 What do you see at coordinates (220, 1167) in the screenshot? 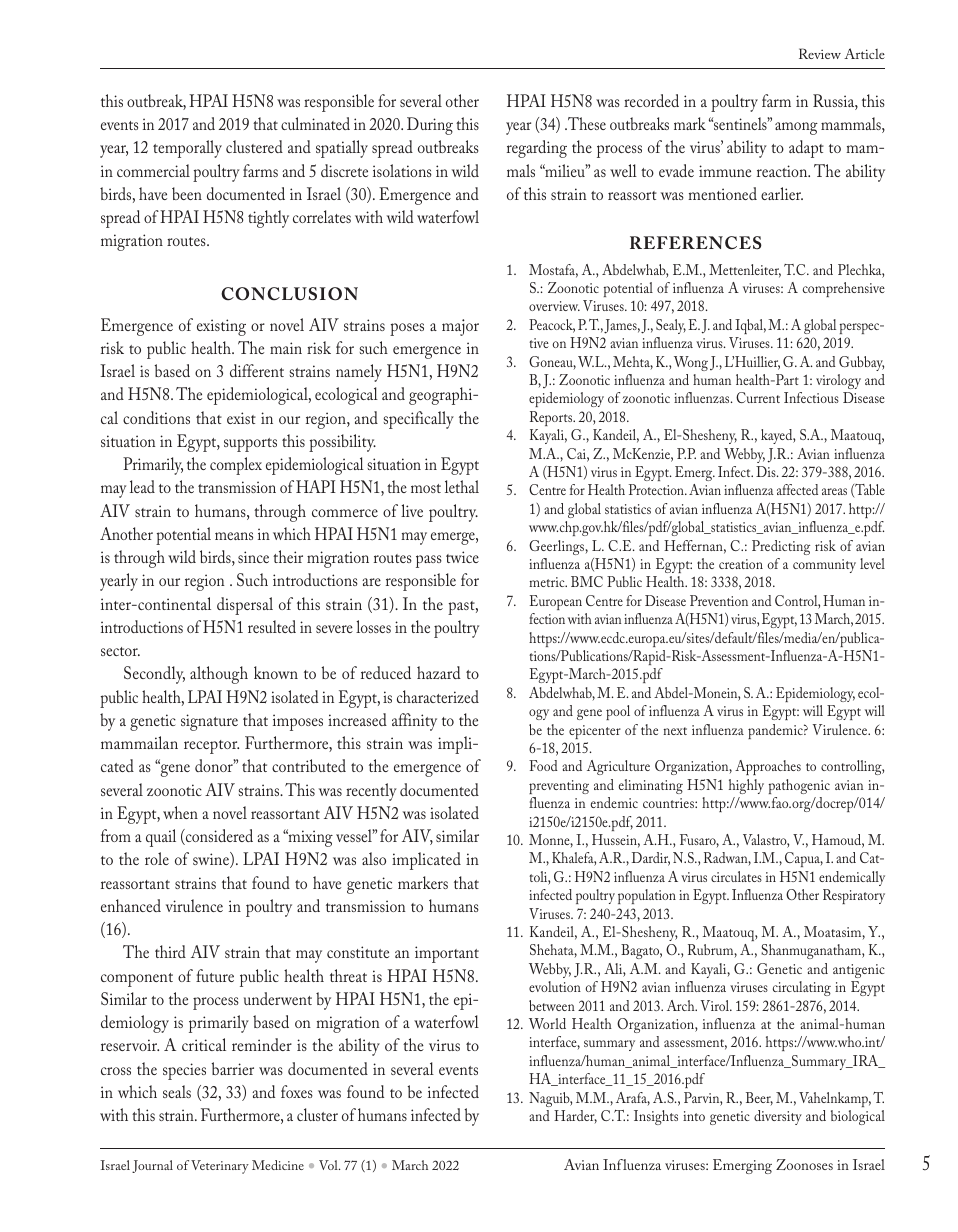
I see `Veterinary` at bounding box center [220, 1167].
